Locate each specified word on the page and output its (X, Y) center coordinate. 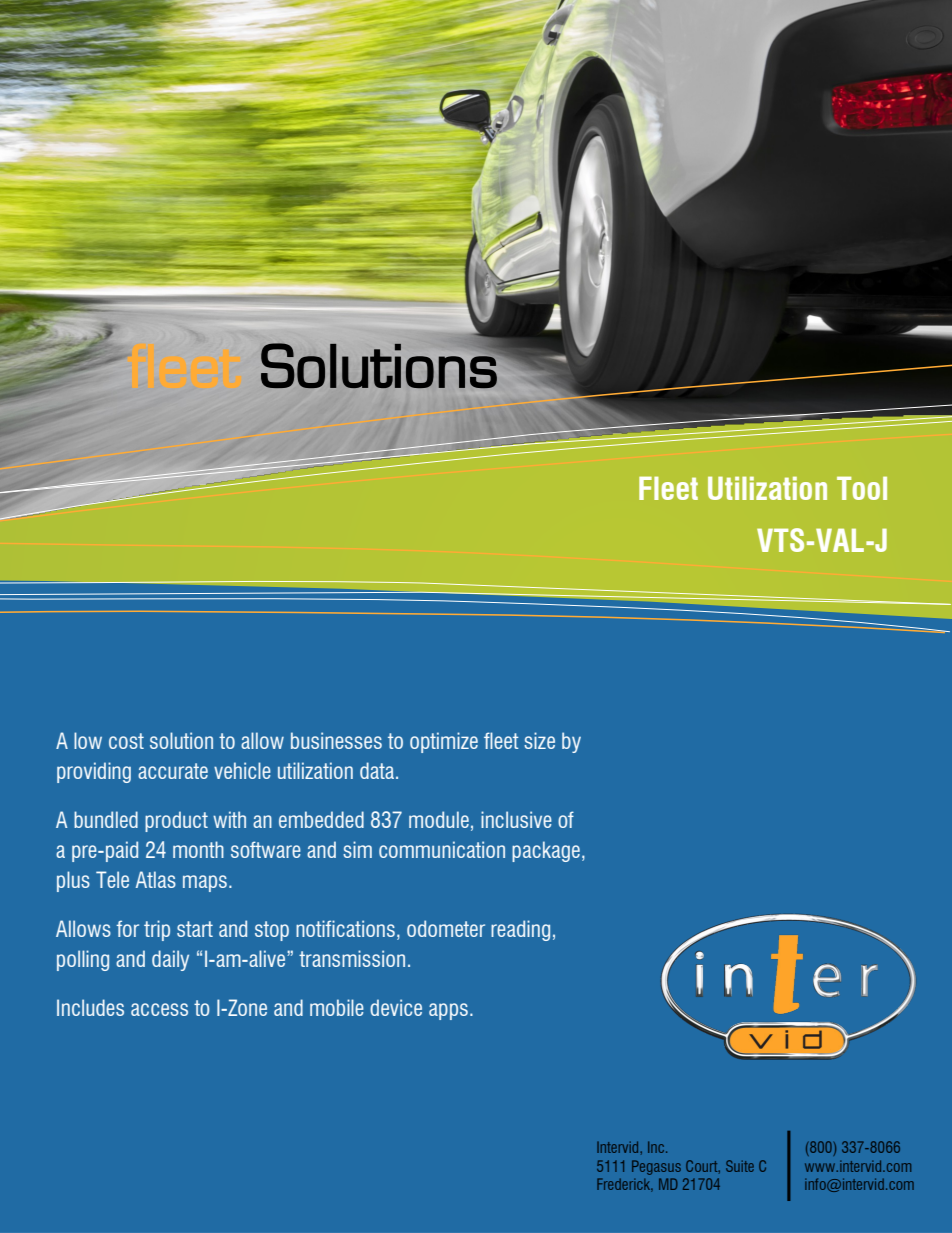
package (546, 851)
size (539, 740)
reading (520, 930)
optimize (444, 742)
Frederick (625, 1185)
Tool (862, 488)
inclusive (516, 819)
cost (126, 741)
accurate (173, 771)
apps (448, 1011)
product (176, 821)
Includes (90, 1007)
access (159, 1009)
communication (442, 849)
